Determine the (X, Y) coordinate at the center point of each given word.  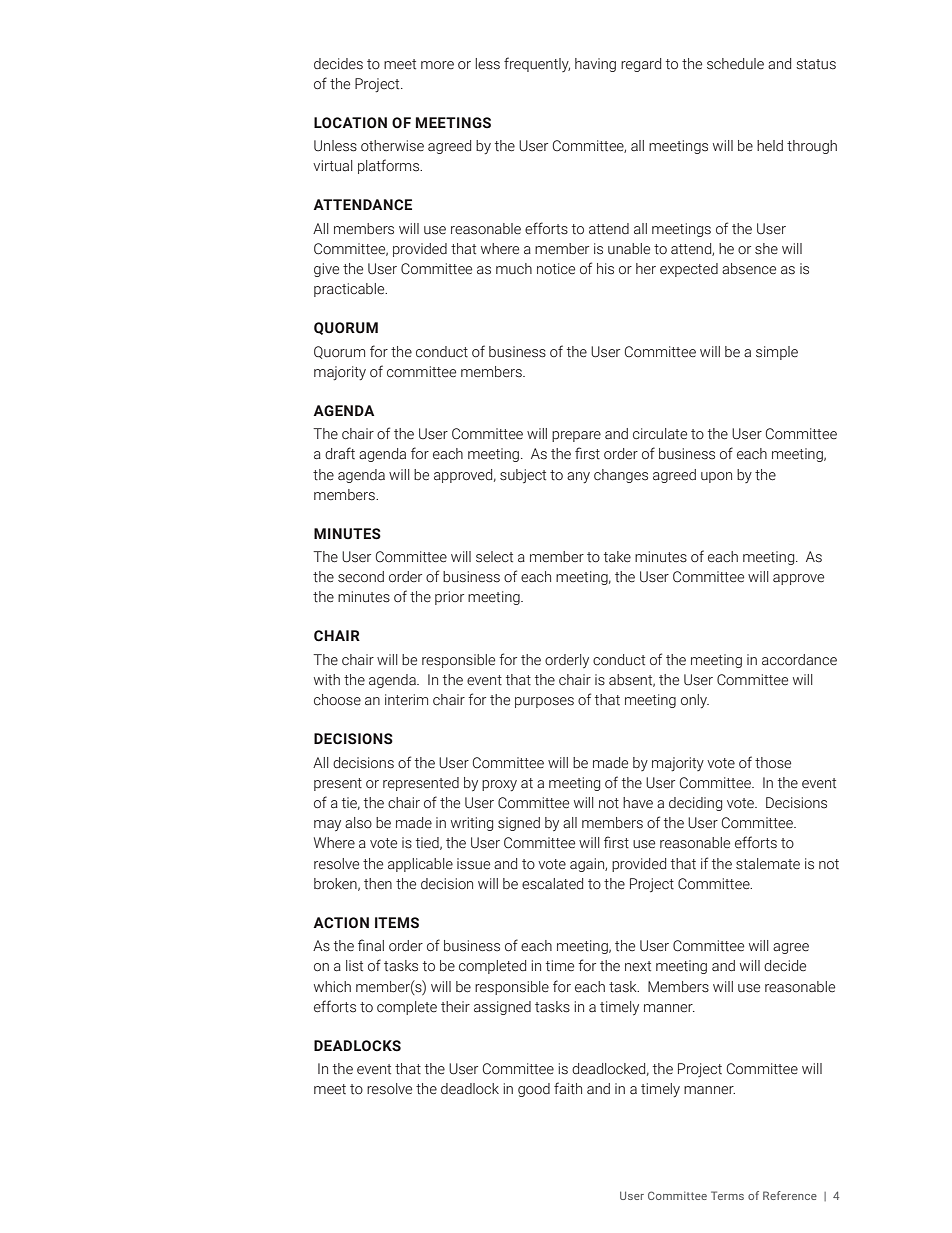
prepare (576, 436)
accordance (799, 660)
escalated (552, 884)
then (378, 884)
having (595, 65)
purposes (544, 702)
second (361, 577)
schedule (735, 64)
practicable (350, 290)
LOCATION (350, 123)
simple (777, 353)
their (455, 1007)
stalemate (768, 864)
